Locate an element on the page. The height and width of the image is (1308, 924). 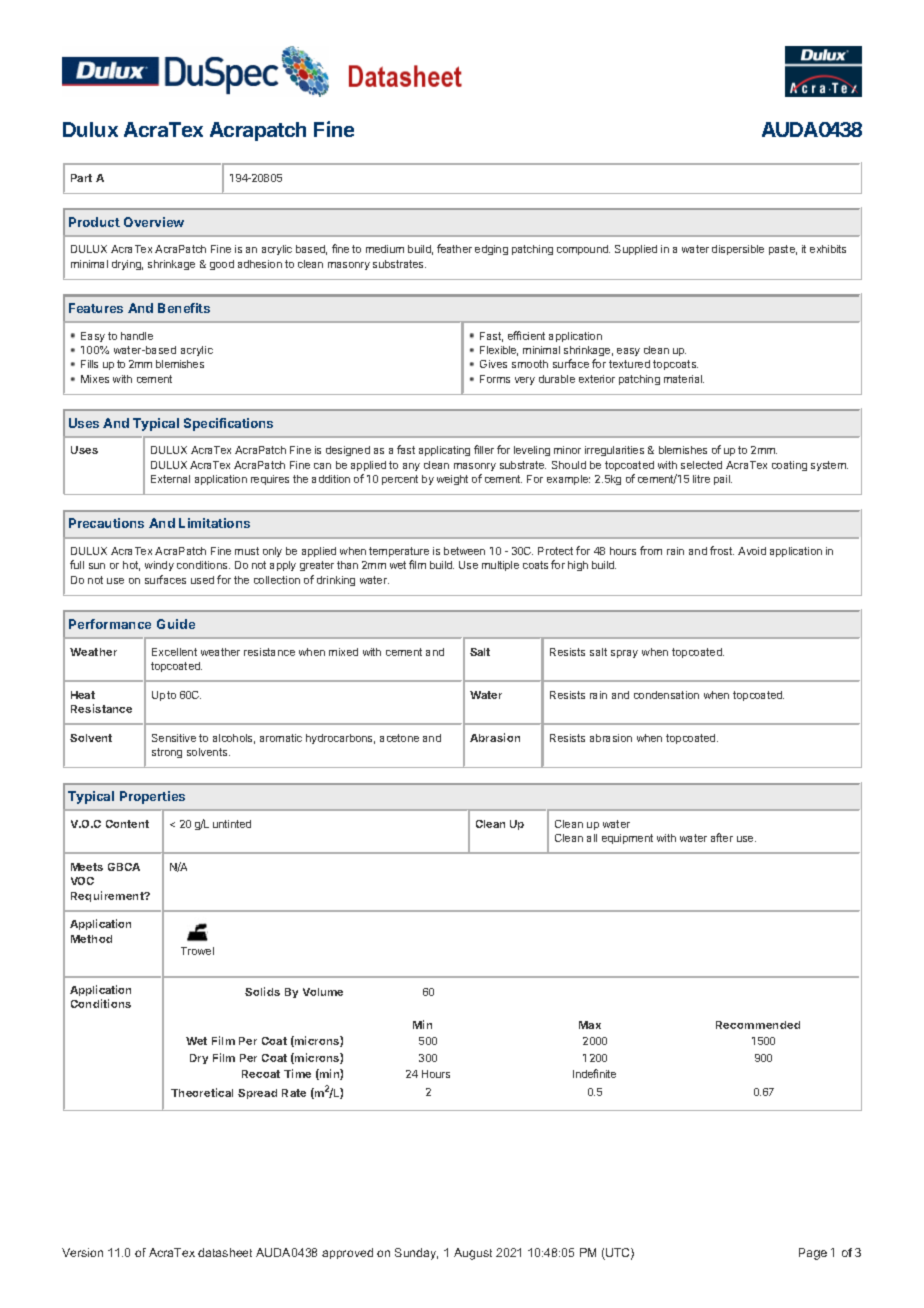
datasheet is located at coordinates (225, 1252).
